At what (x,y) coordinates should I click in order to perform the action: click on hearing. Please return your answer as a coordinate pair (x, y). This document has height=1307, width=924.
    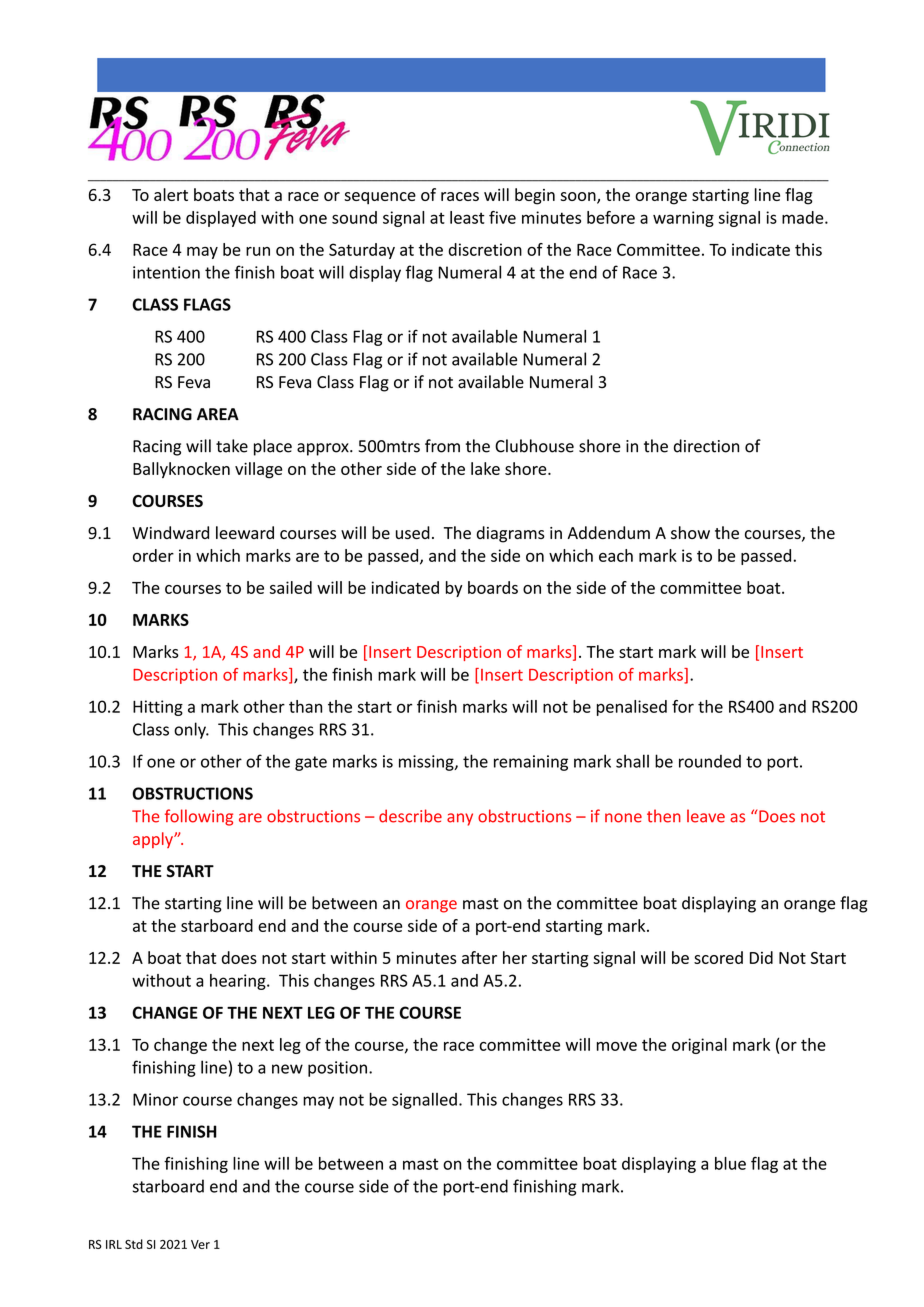
    Looking at the image, I should click on (239, 982).
